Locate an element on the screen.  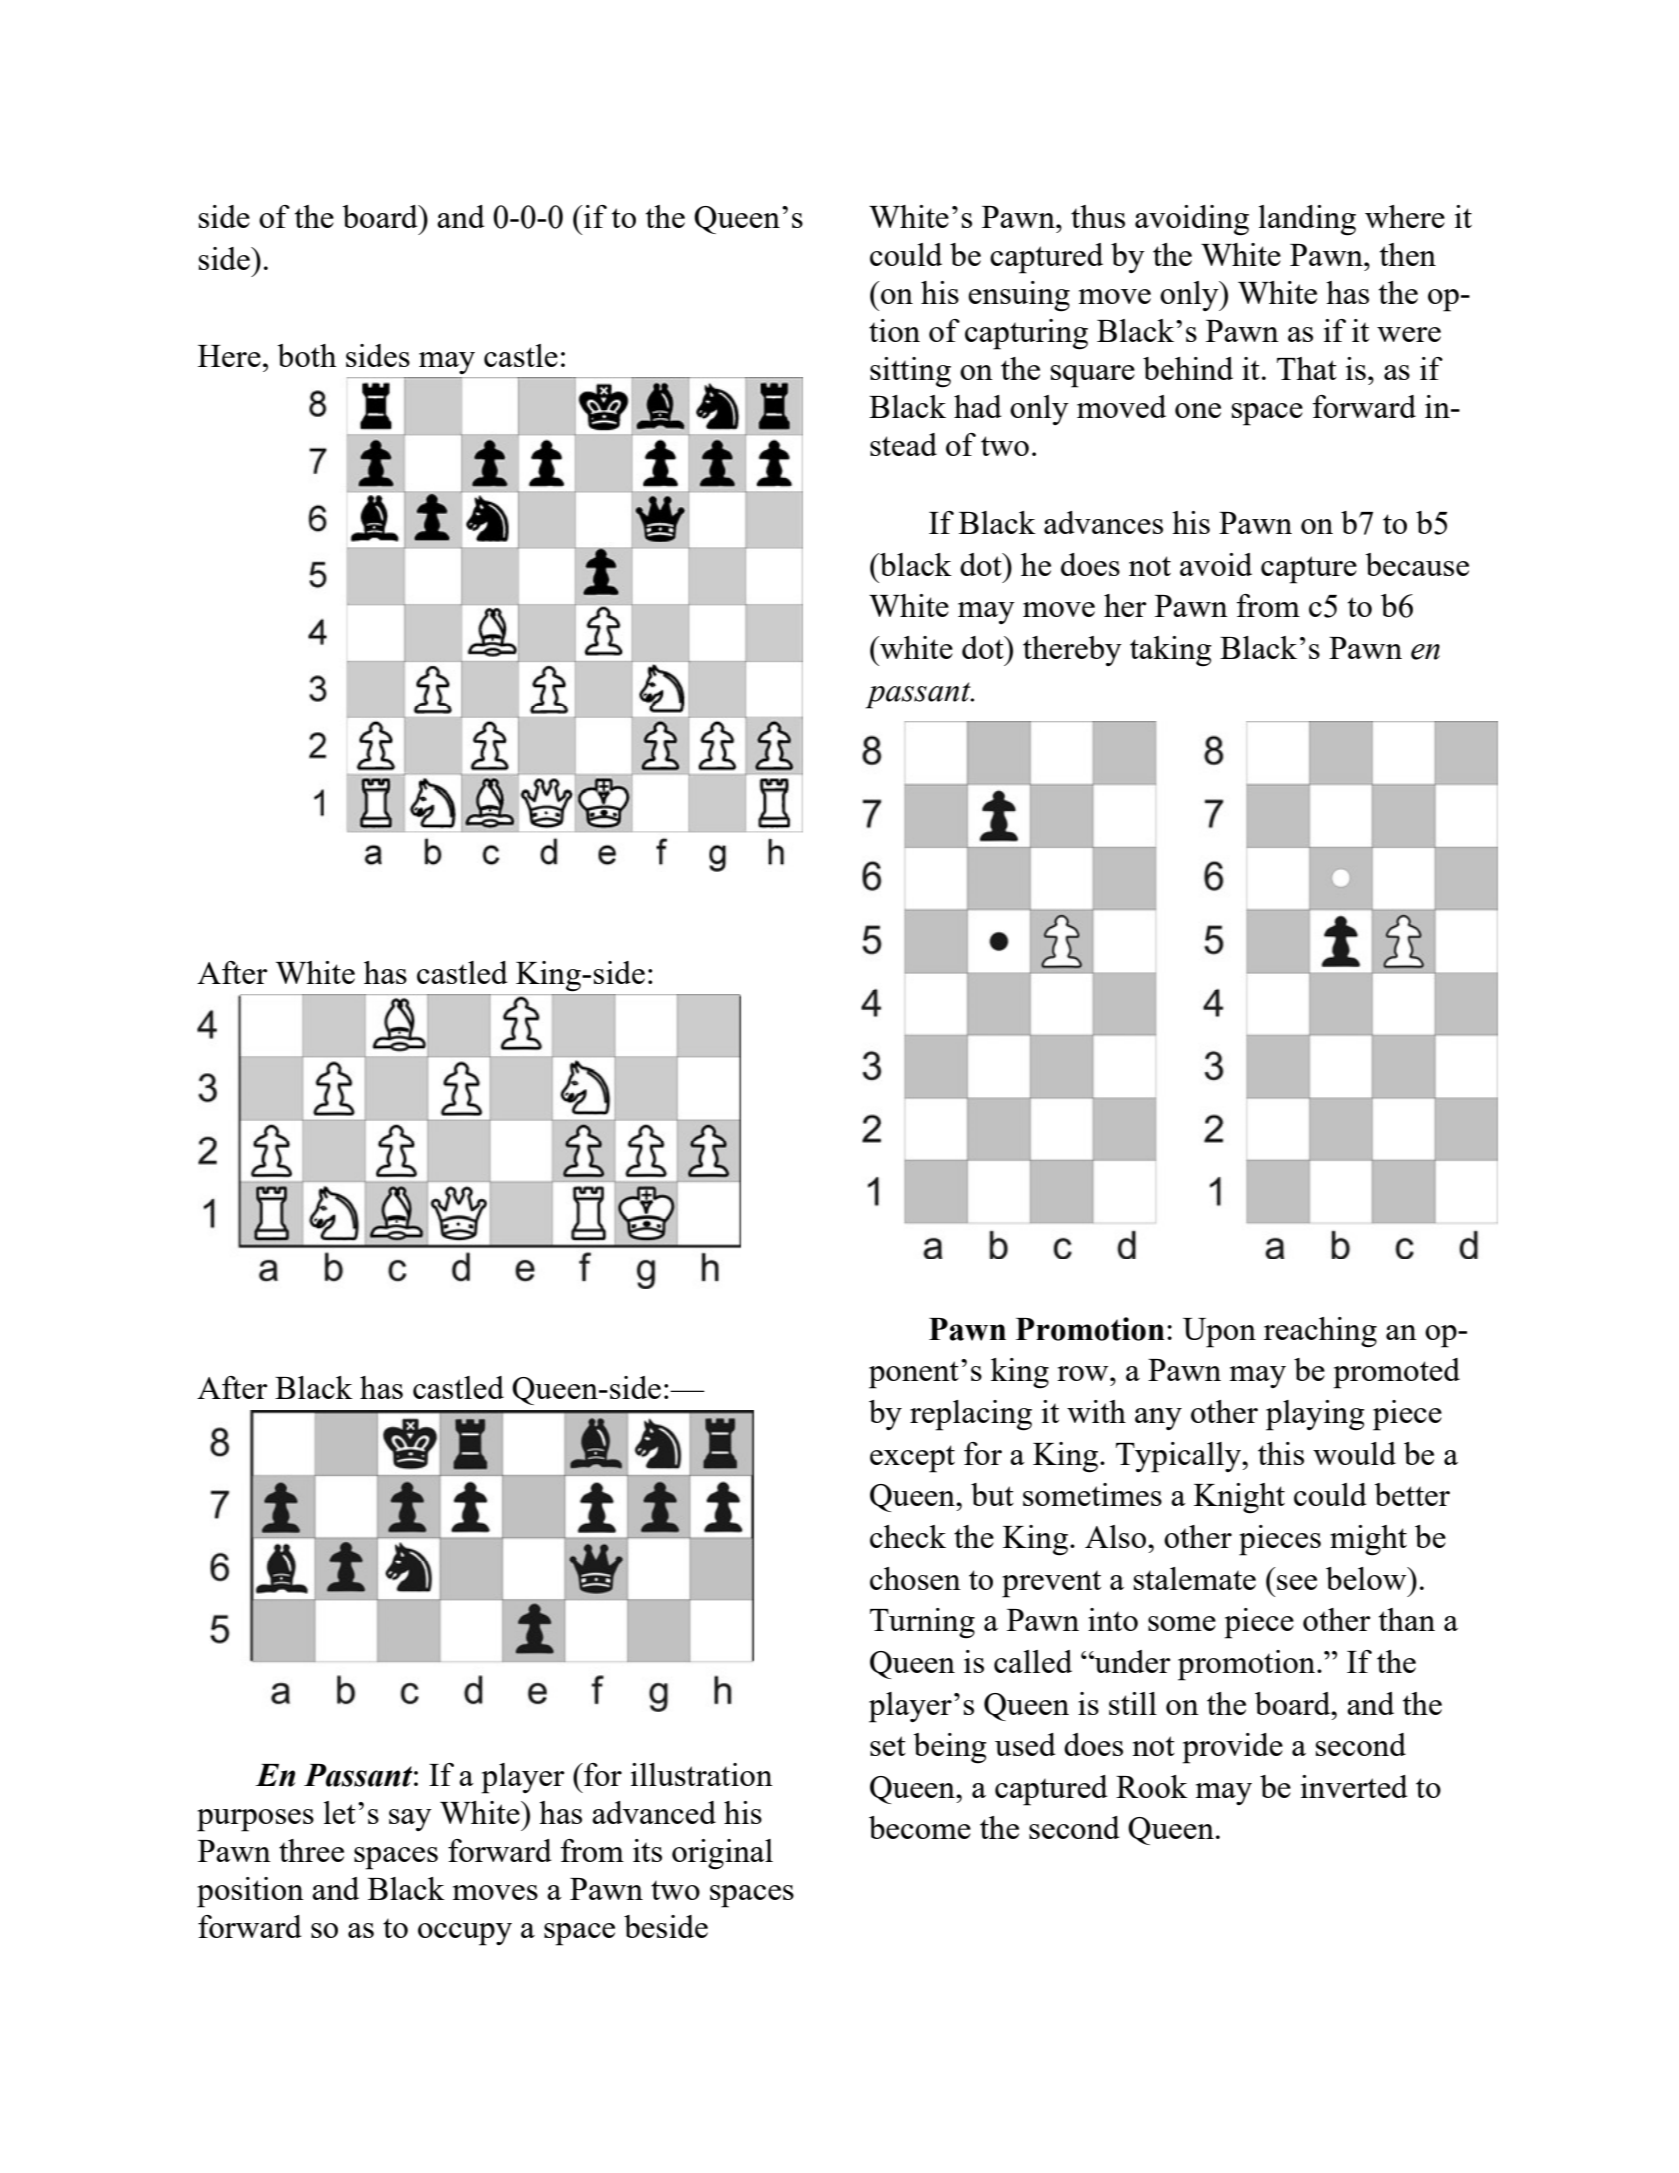
inverted is located at coordinates (1354, 1786).
